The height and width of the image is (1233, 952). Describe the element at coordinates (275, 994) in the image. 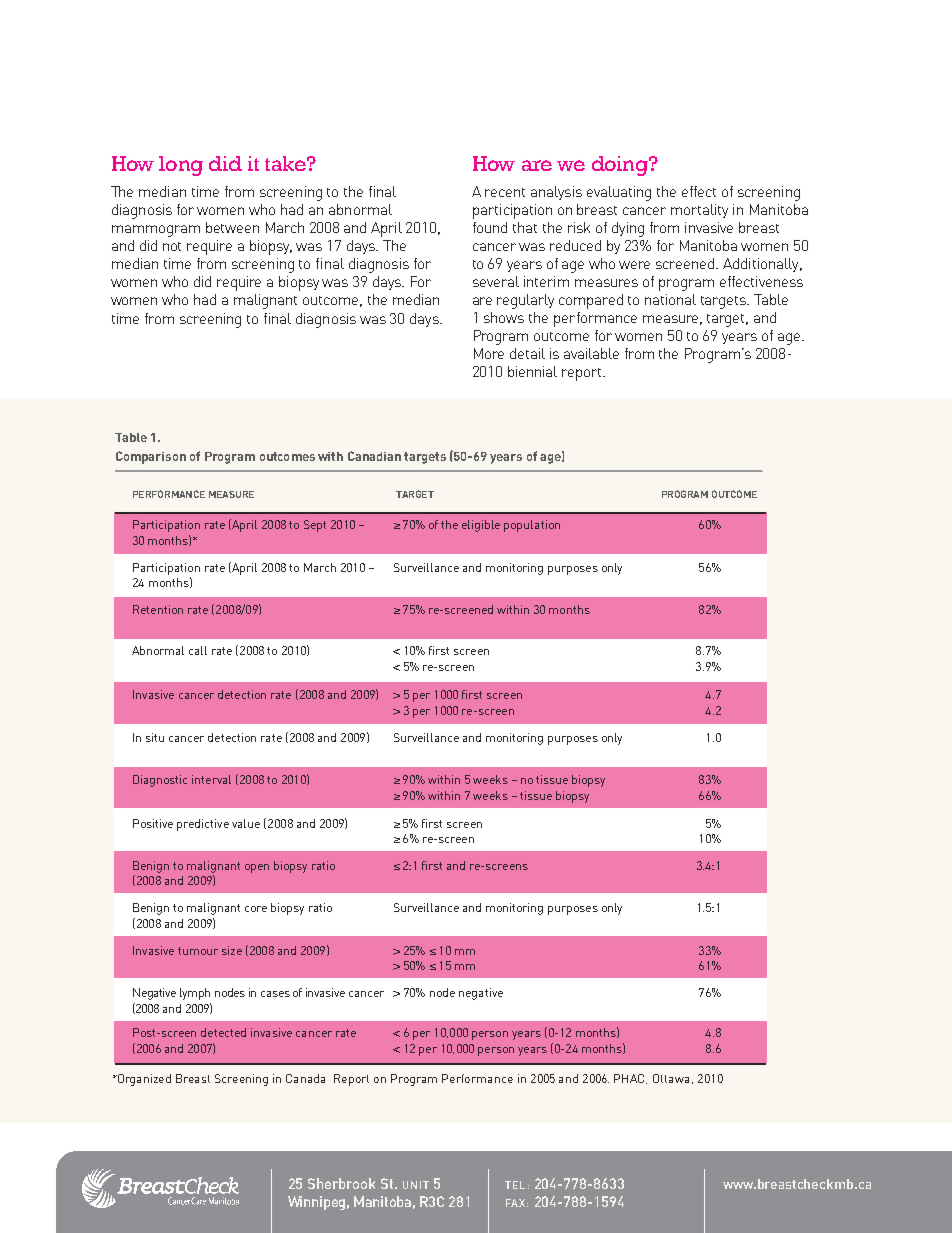

I see `cases` at that location.
